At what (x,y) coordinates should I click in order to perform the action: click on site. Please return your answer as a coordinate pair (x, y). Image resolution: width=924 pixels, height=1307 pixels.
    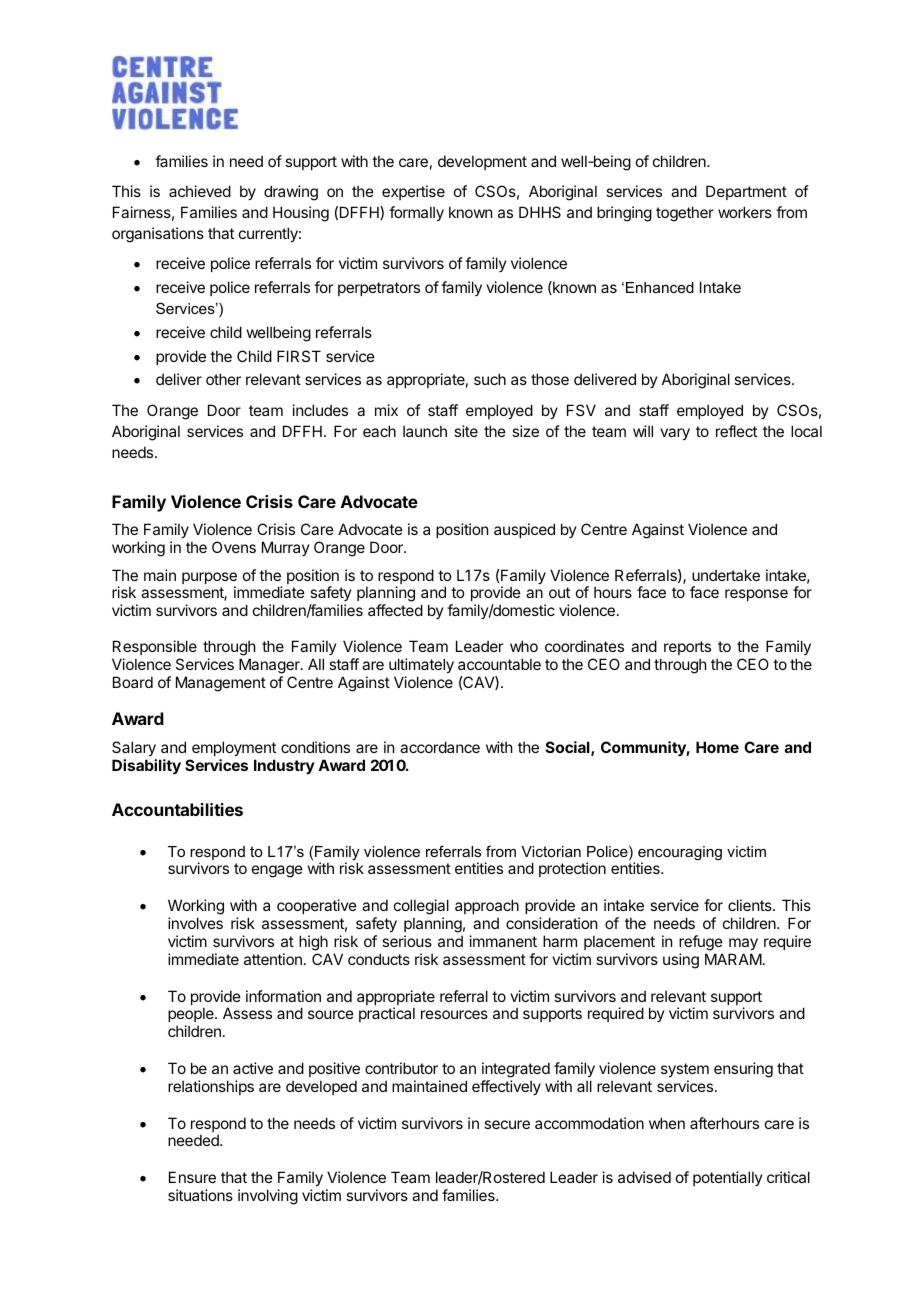
    Looking at the image, I should click on (466, 431).
